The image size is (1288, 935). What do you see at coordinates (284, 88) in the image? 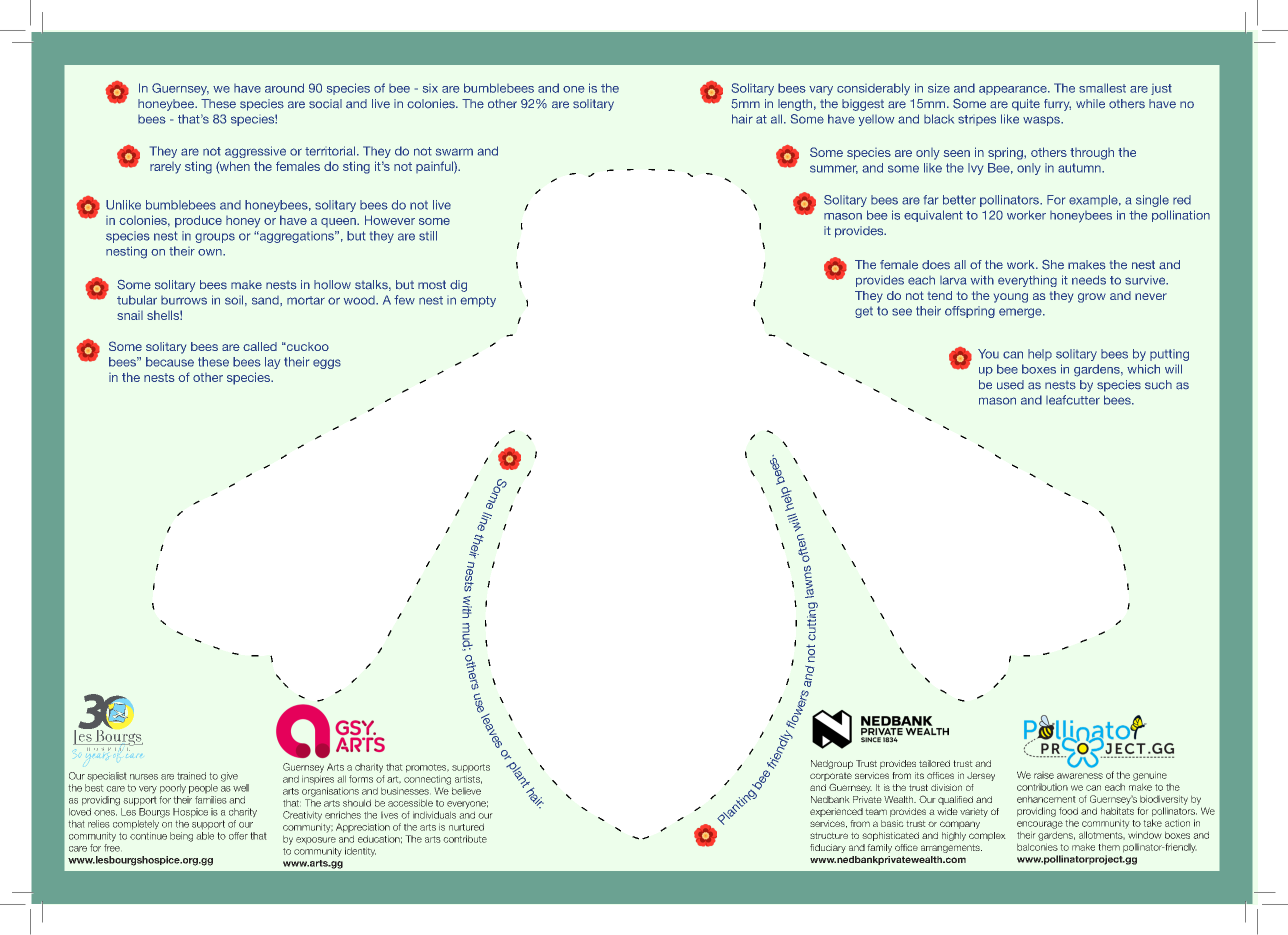
I see `around` at bounding box center [284, 88].
